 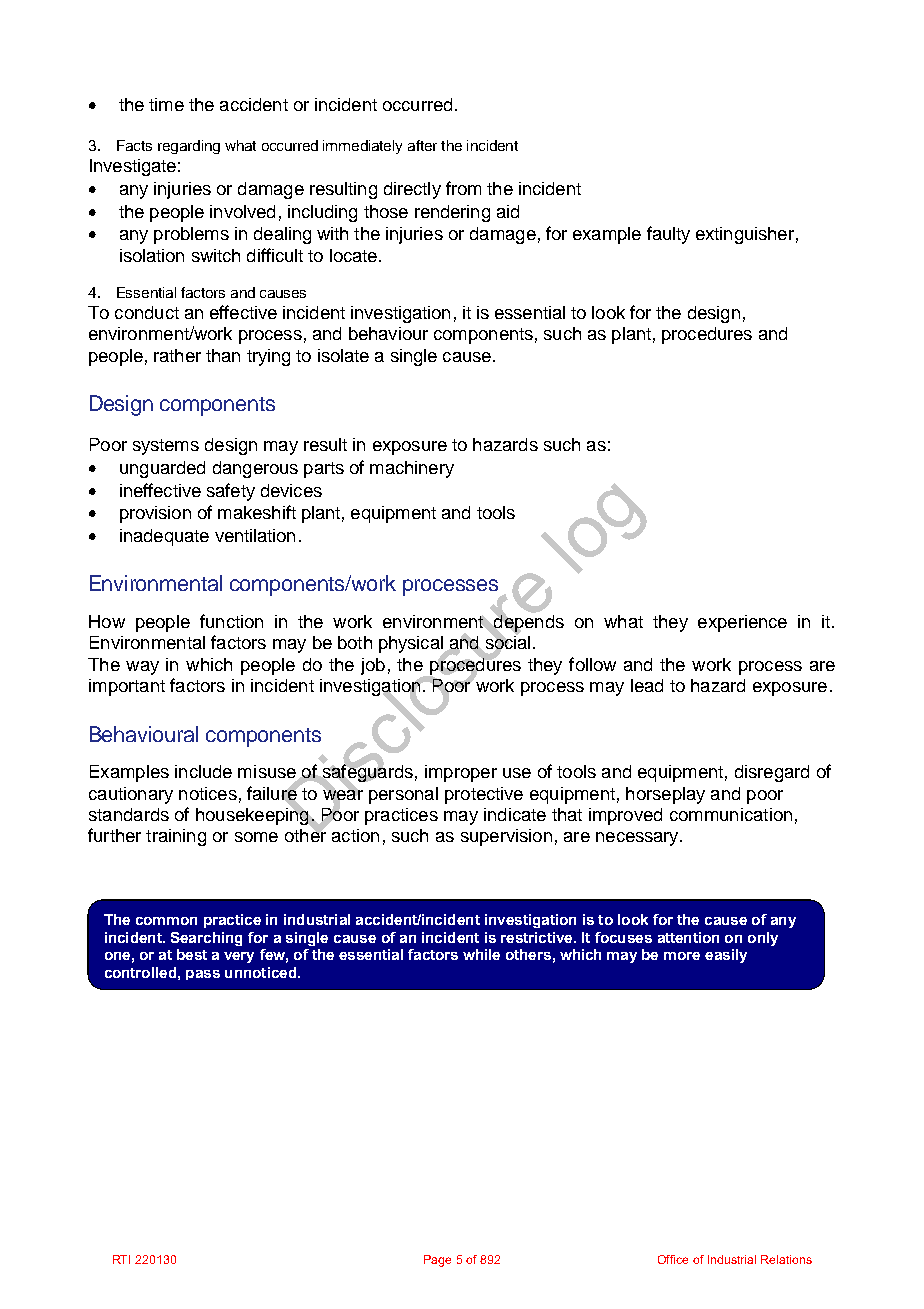 What do you see at coordinates (668, 235) in the image?
I see `faulty` at bounding box center [668, 235].
